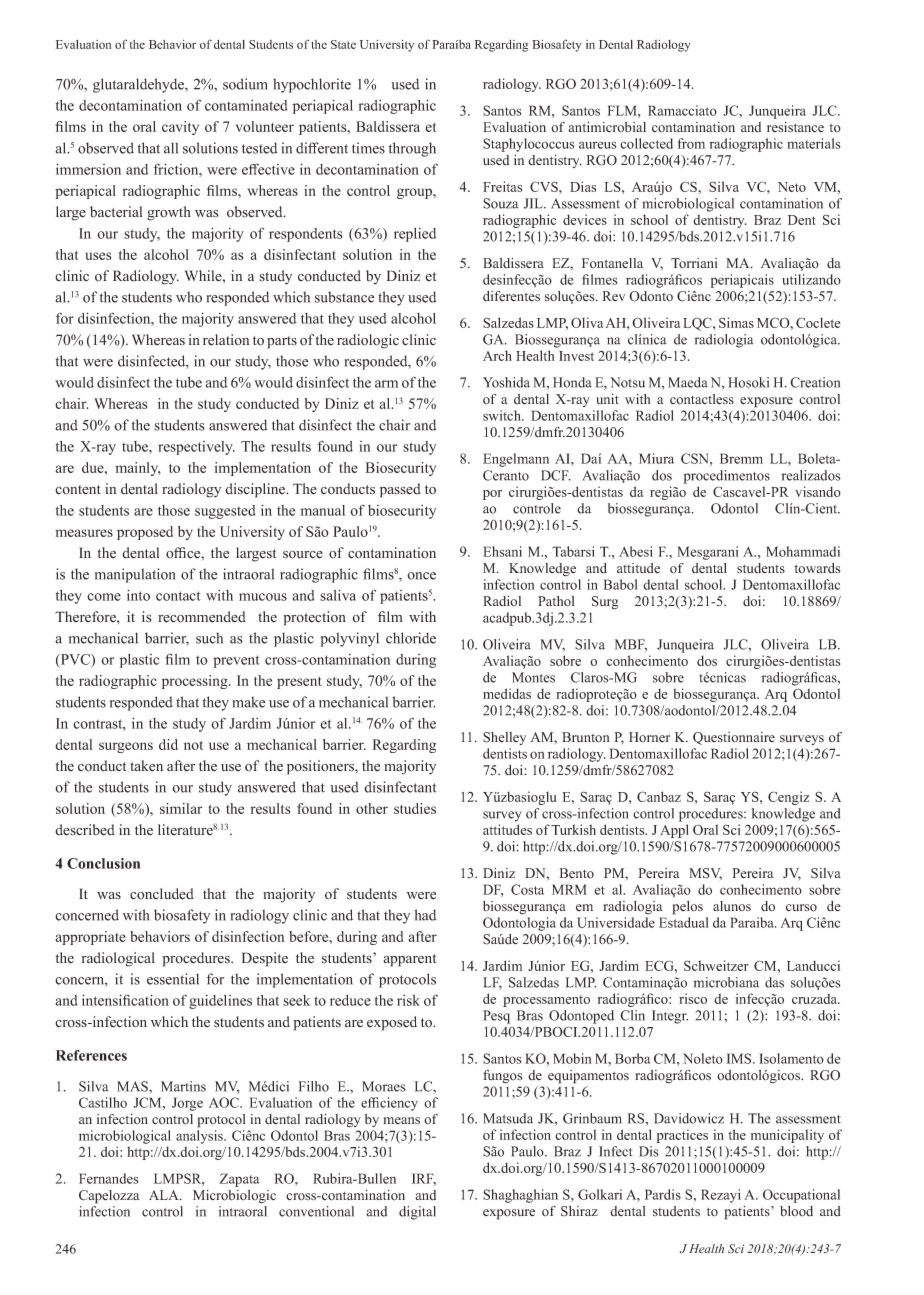 The height and width of the screenshot is (1295, 924). What do you see at coordinates (417, 1213) in the screenshot?
I see `digital` at bounding box center [417, 1213].
